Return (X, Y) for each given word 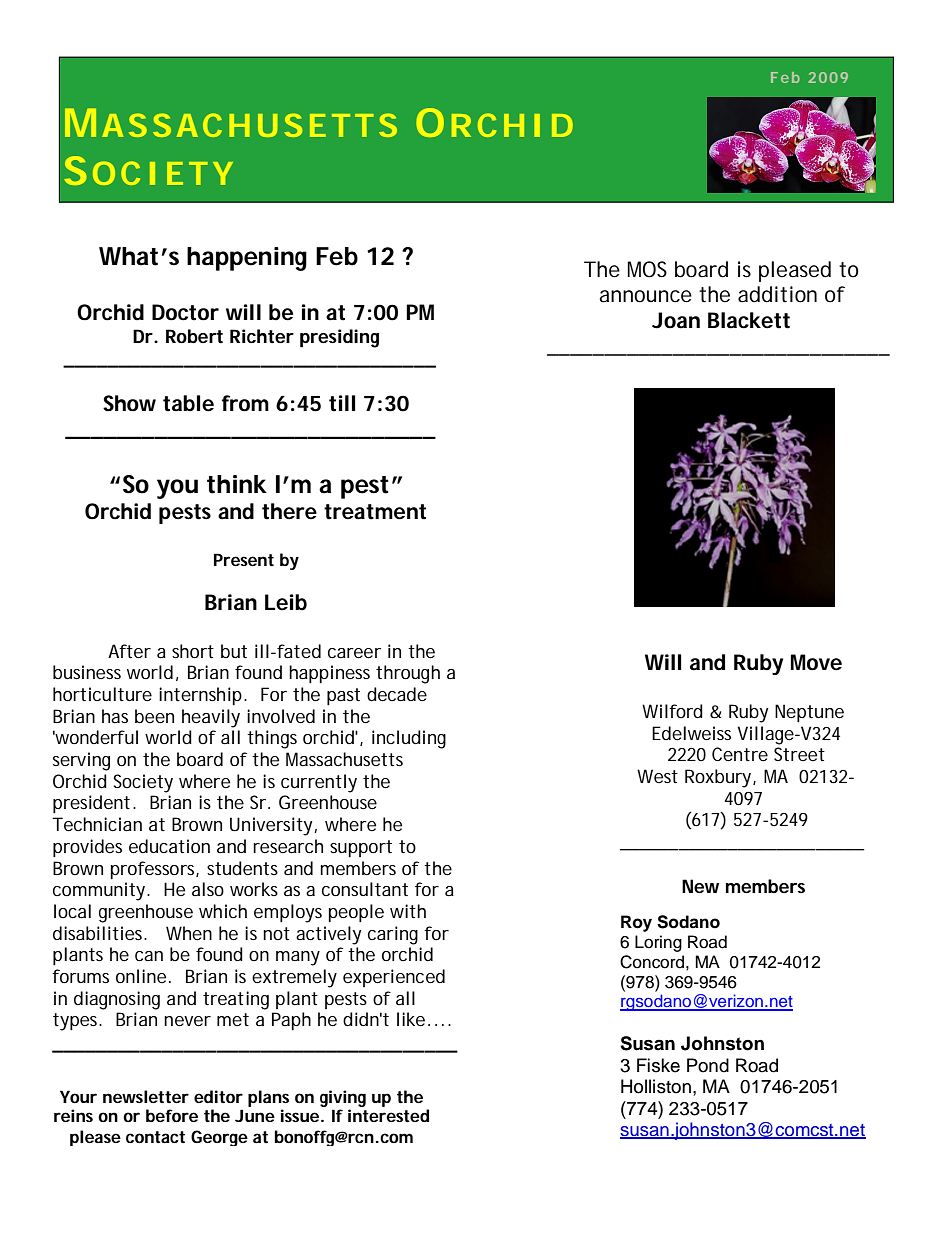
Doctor (185, 312)
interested (388, 1115)
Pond (708, 1065)
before (172, 1115)
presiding (339, 338)
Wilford (672, 711)
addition (777, 294)
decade (397, 694)
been (154, 716)
